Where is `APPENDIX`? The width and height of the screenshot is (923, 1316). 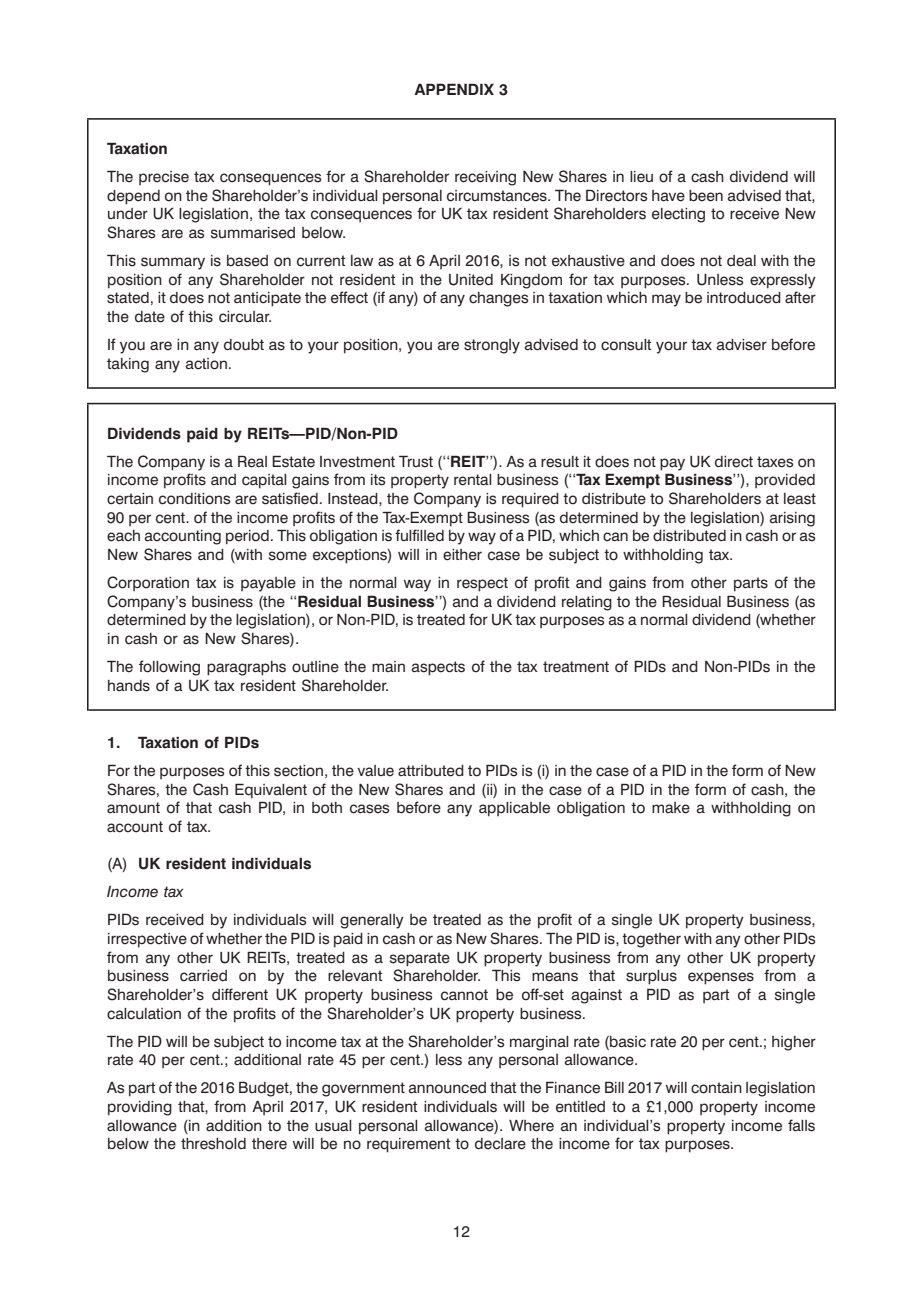 APPENDIX is located at coordinates (454, 89).
